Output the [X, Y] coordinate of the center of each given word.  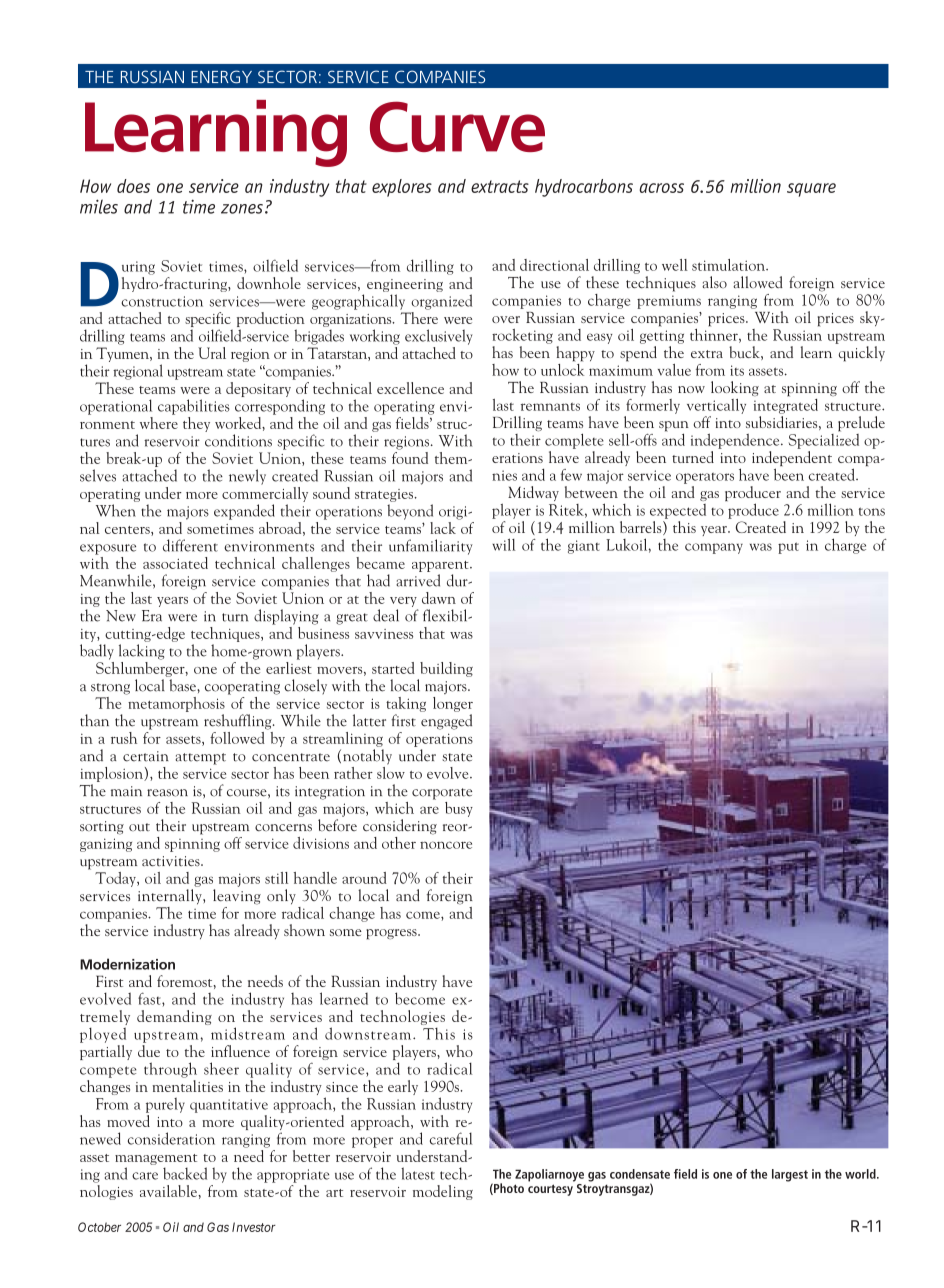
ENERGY [221, 77]
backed [185, 1173]
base [183, 685]
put [788, 548]
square [811, 190]
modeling [443, 1192]
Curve [457, 126]
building [446, 669]
